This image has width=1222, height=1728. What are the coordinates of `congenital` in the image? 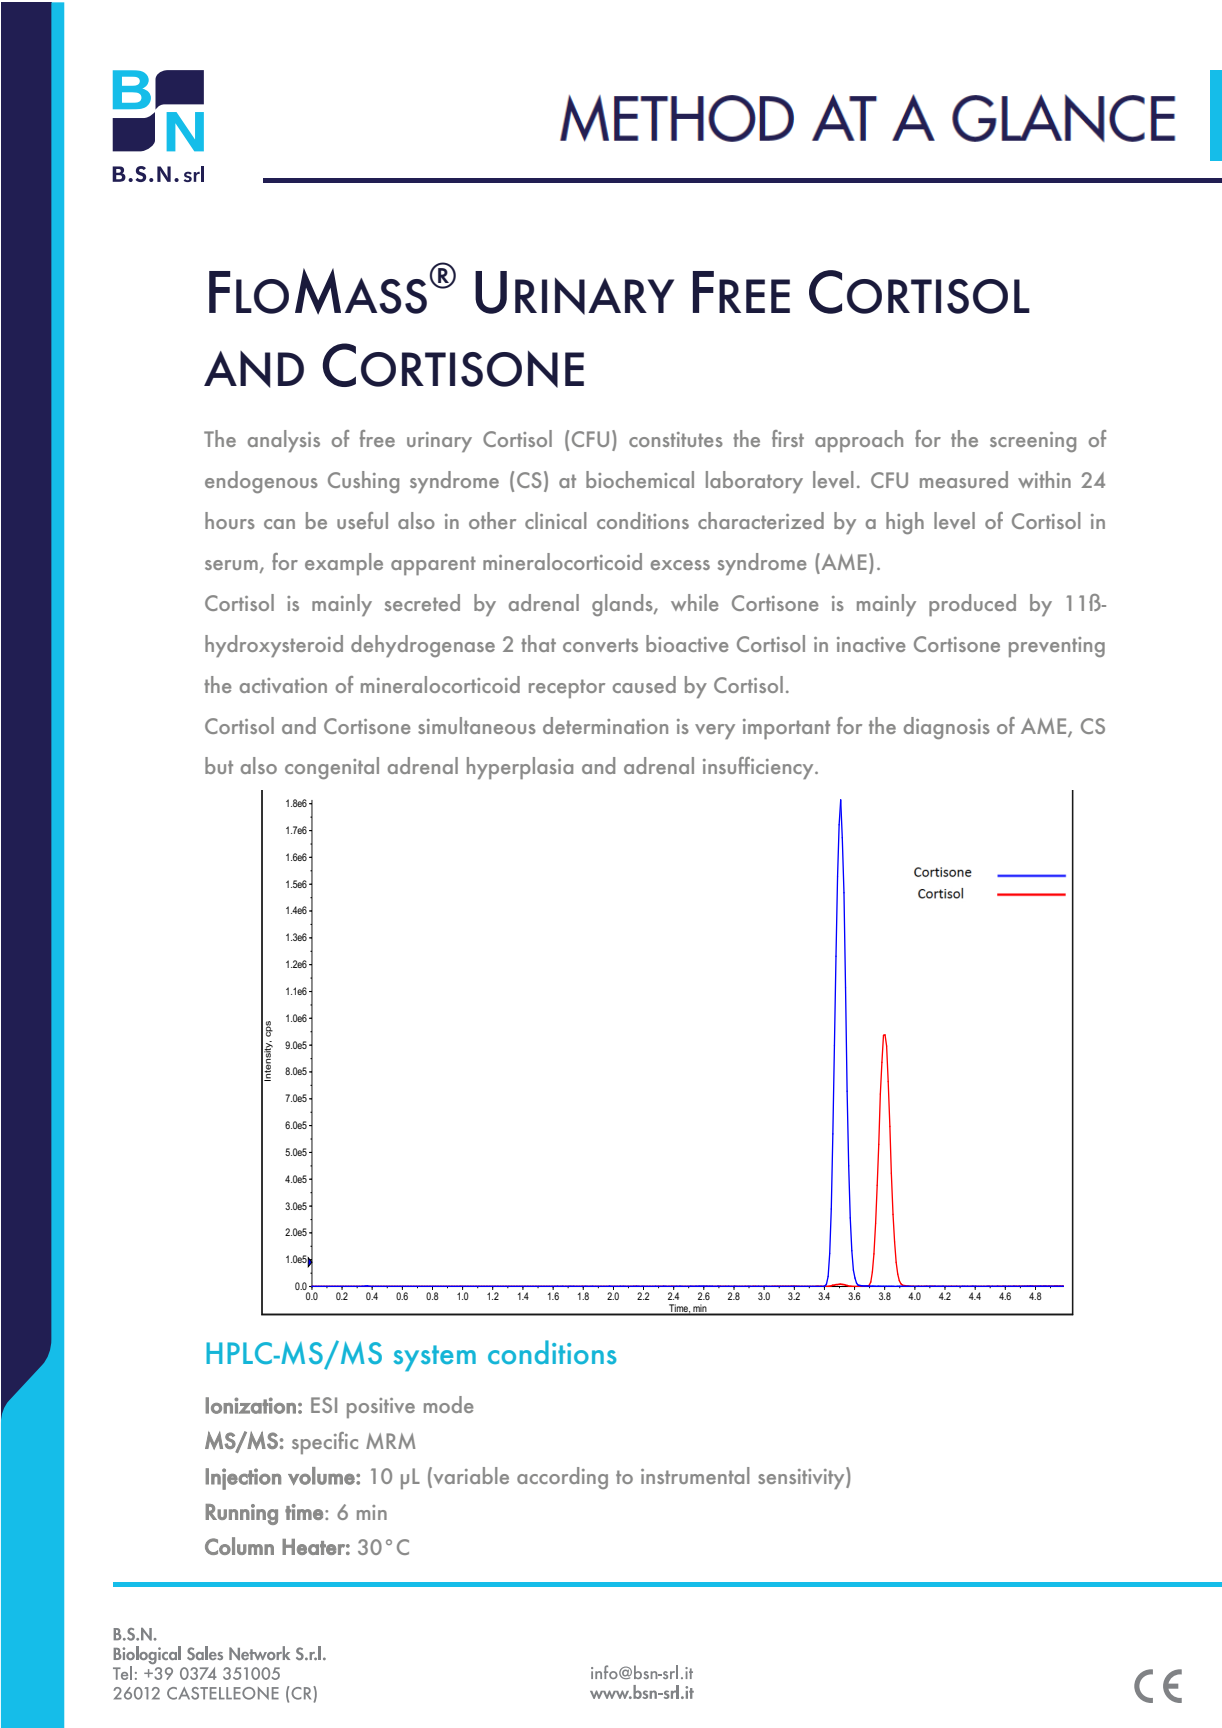 It's located at (332, 768).
